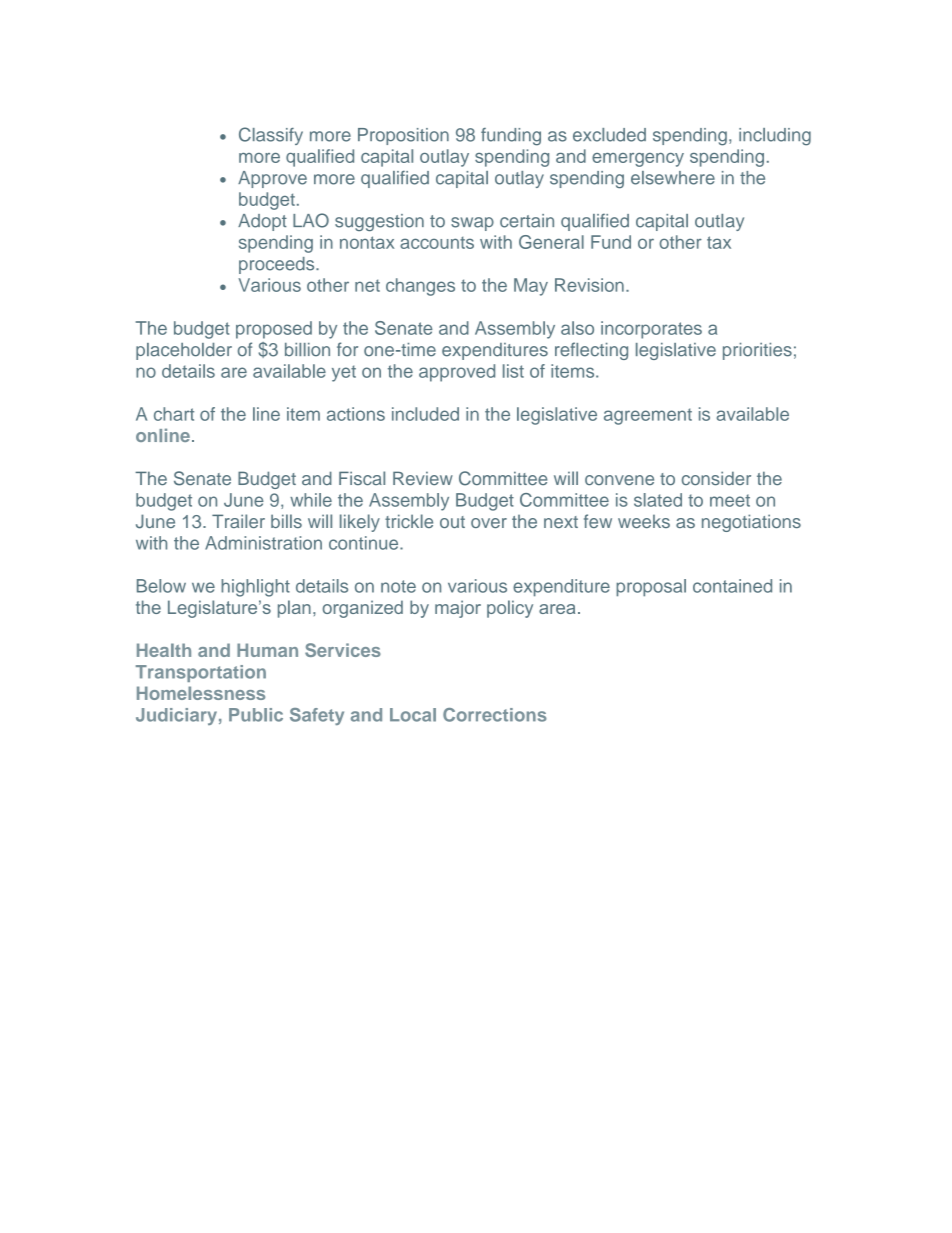 This screenshot has width=952, height=1233. I want to click on chart, so click(174, 414).
